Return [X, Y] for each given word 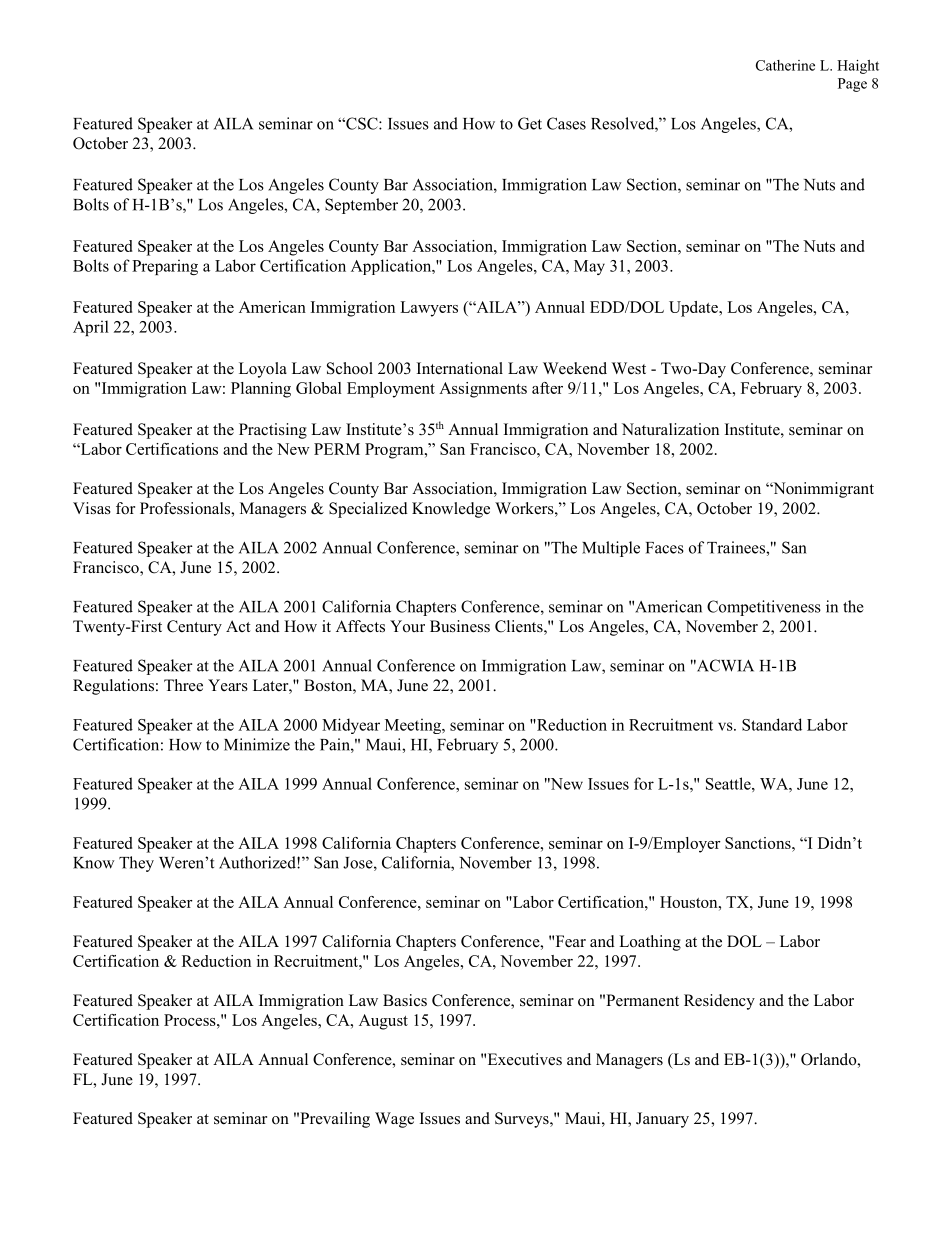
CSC [362, 123]
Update [694, 309]
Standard [772, 724]
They [136, 864]
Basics [405, 1000]
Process [191, 1020]
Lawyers [429, 309]
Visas [92, 508]
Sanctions [759, 843]
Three [183, 685]
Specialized [368, 510]
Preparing [165, 267]
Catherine [785, 65]
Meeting [414, 726]
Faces [665, 548]
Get [530, 123]
